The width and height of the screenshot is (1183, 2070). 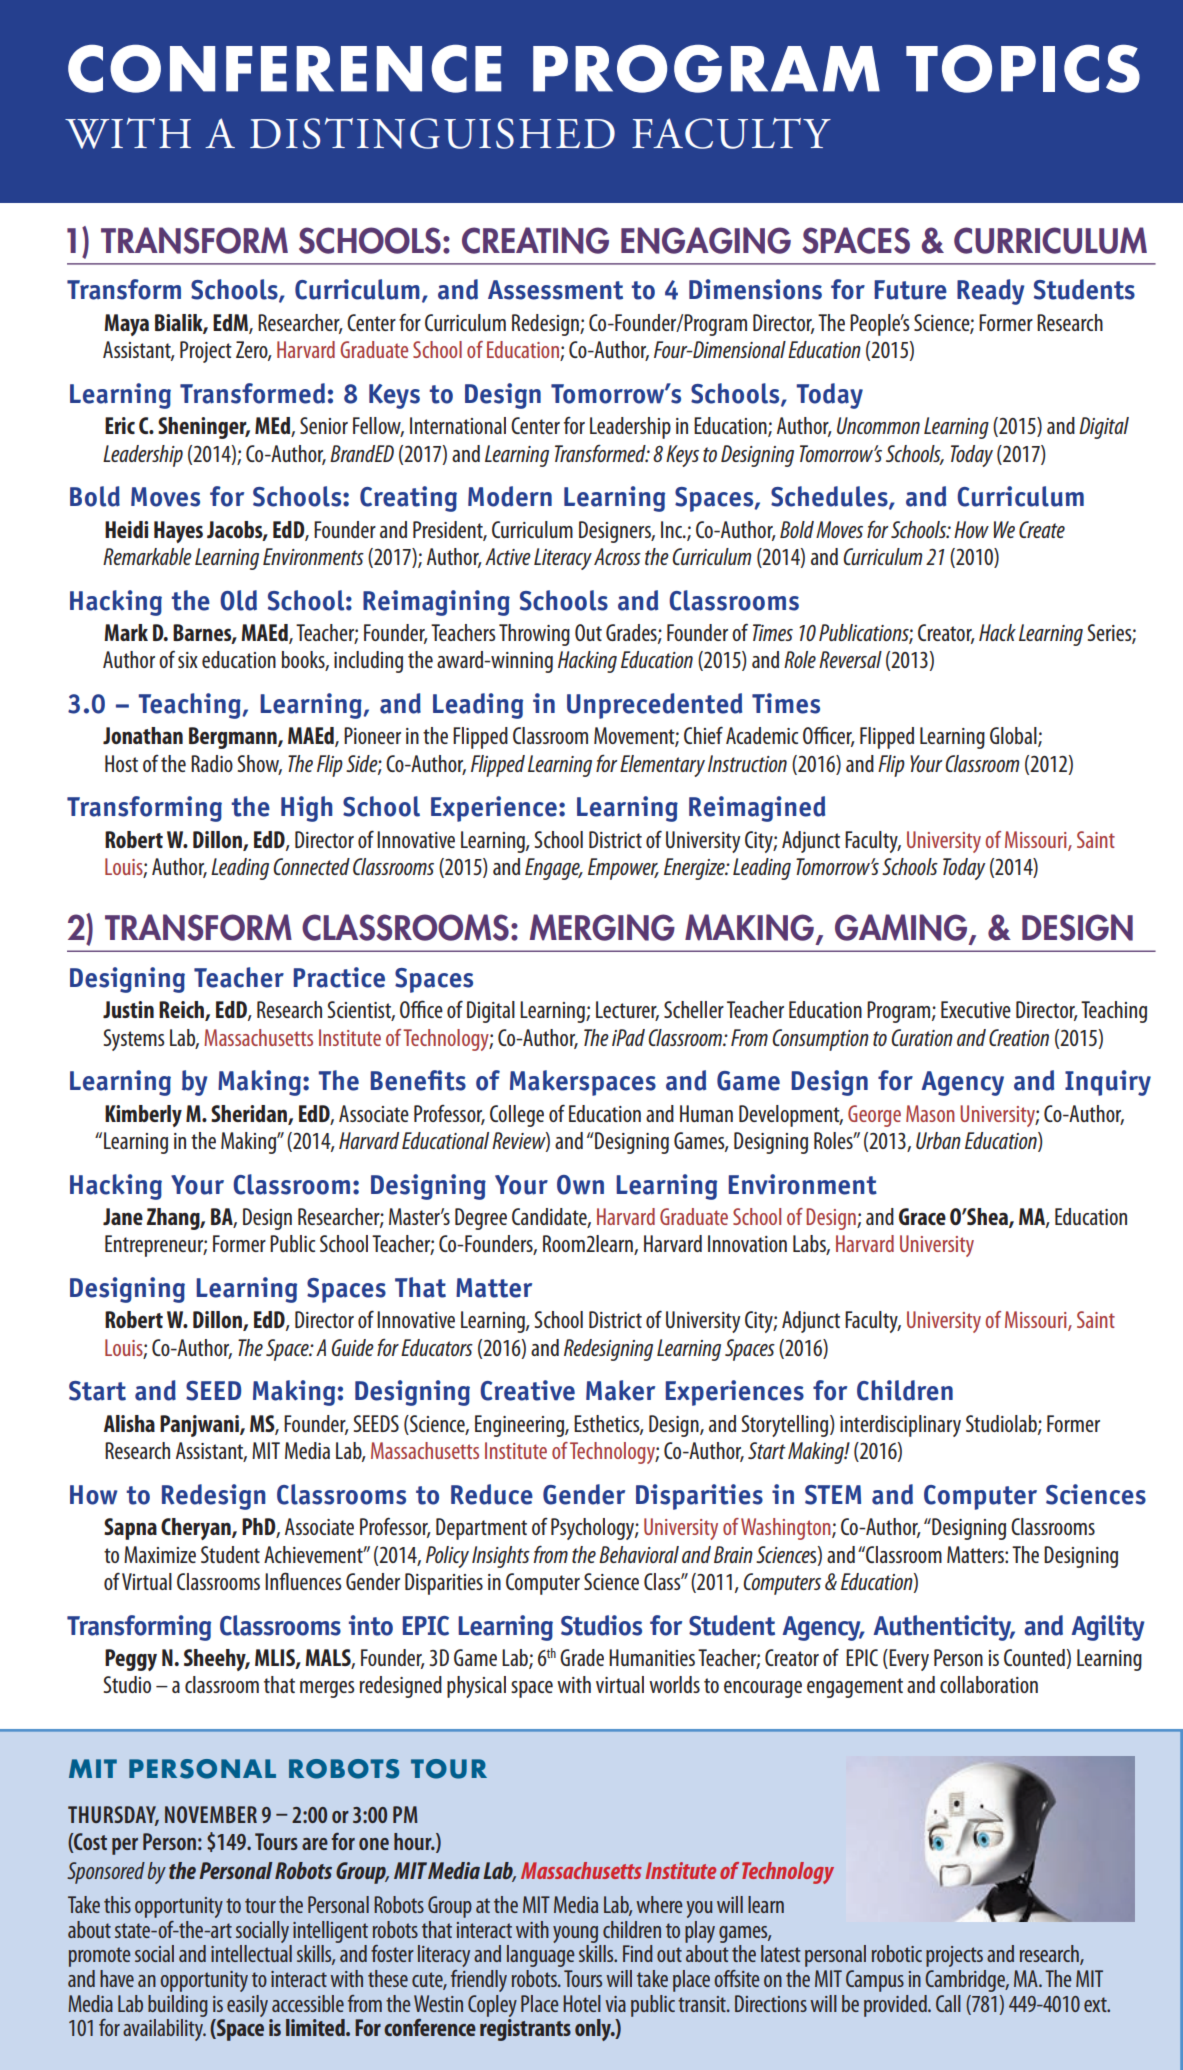 I want to click on Sheridan, so click(x=250, y=1114).
